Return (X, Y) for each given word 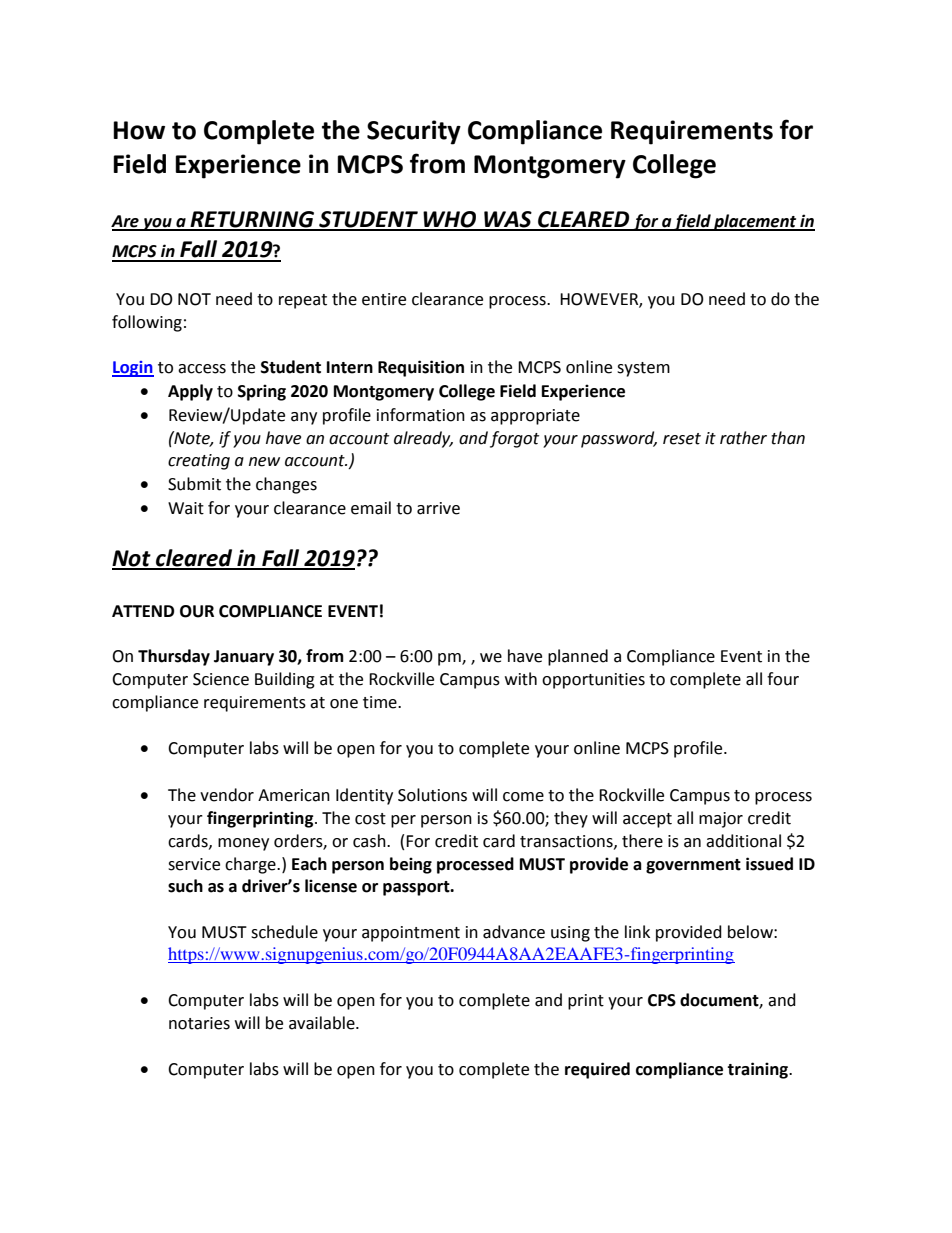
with (521, 679)
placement (755, 222)
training (759, 1070)
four (783, 679)
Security (414, 132)
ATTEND (143, 611)
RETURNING (252, 220)
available (323, 1023)
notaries (199, 1023)
